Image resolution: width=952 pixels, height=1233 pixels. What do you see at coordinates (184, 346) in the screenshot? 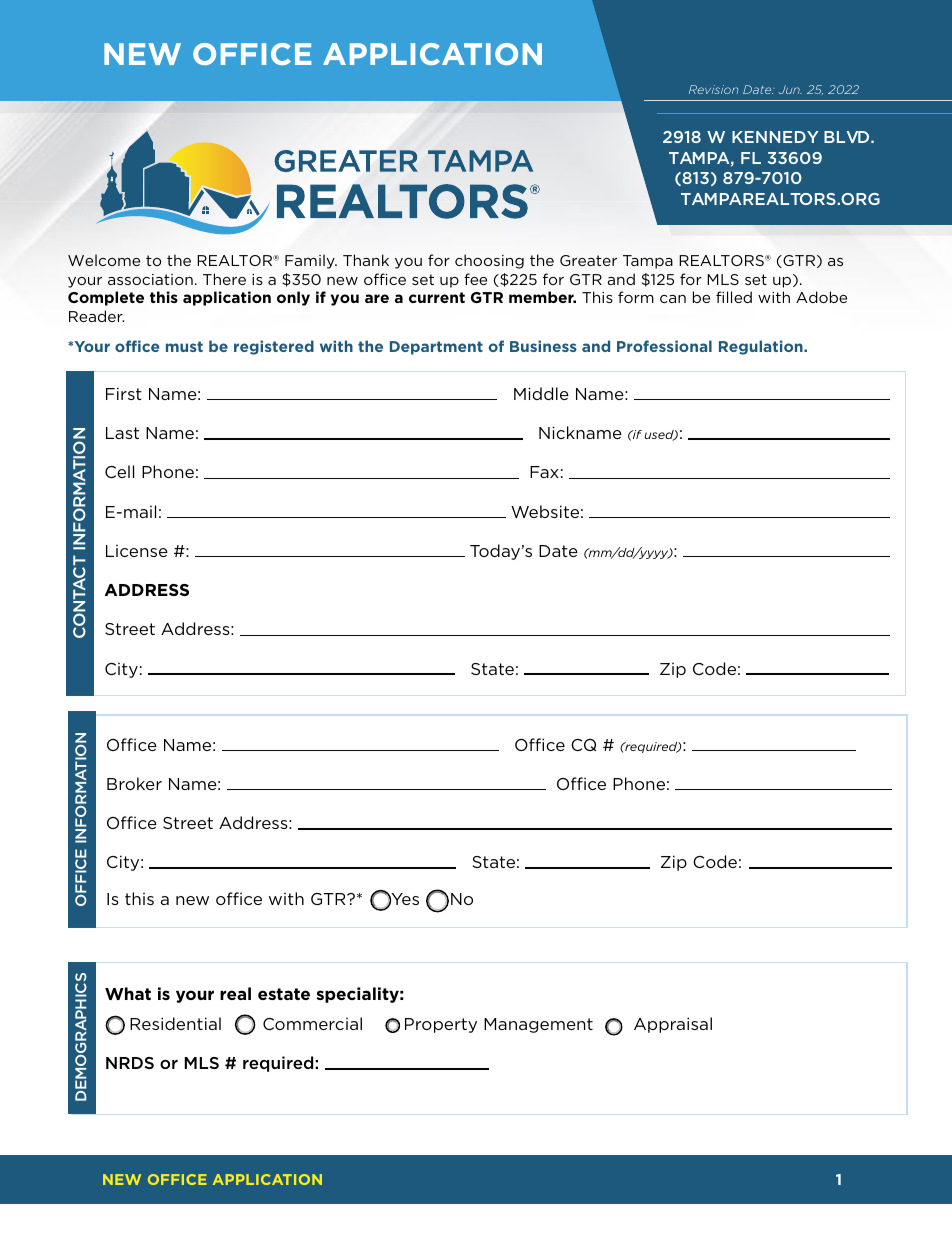
I see `must` at bounding box center [184, 346].
